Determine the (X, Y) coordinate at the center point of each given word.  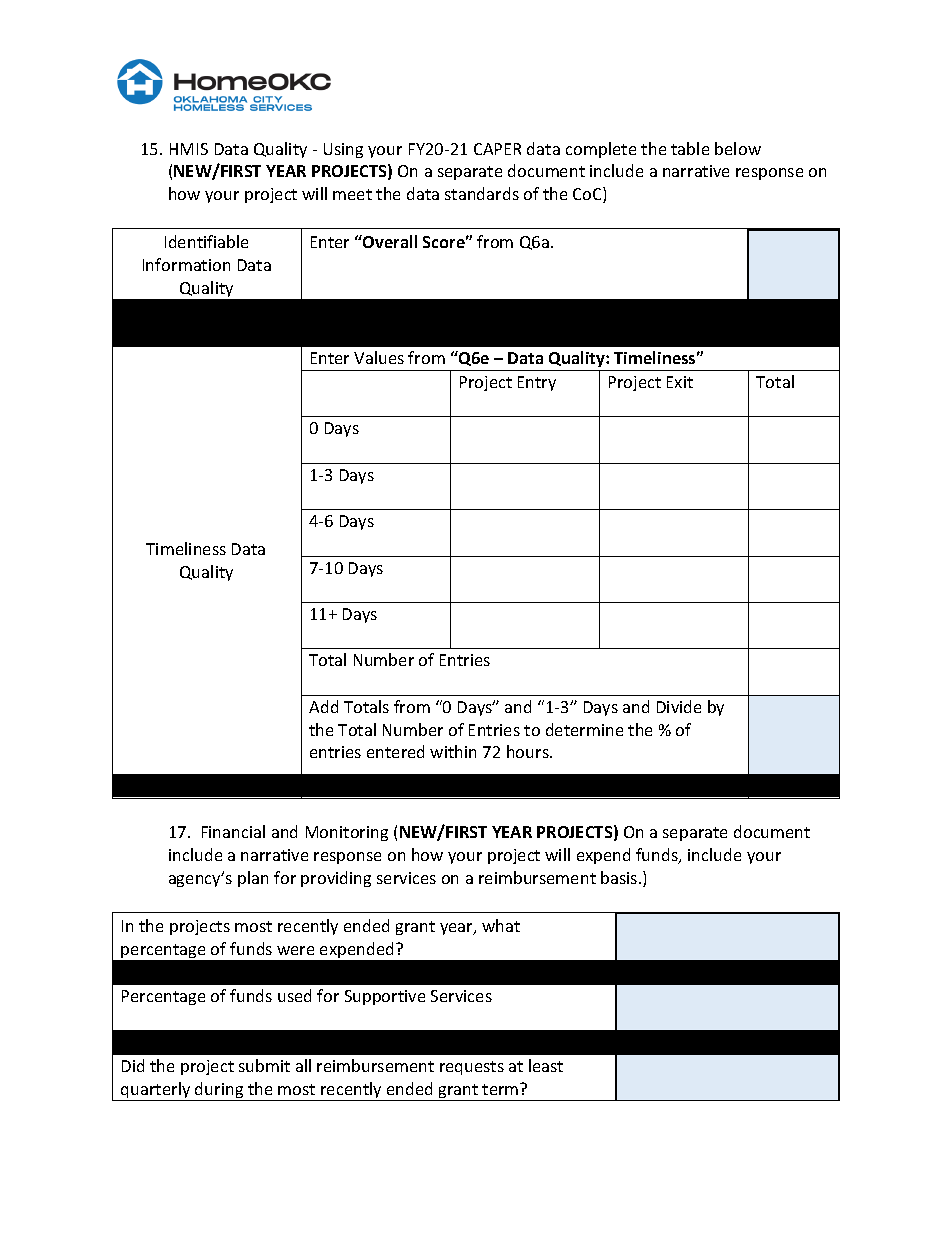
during (219, 1091)
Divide (679, 706)
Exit (680, 382)
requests (472, 1068)
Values (379, 357)
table (690, 148)
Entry (537, 383)
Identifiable (206, 241)
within (453, 751)
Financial (233, 831)
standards (482, 193)
